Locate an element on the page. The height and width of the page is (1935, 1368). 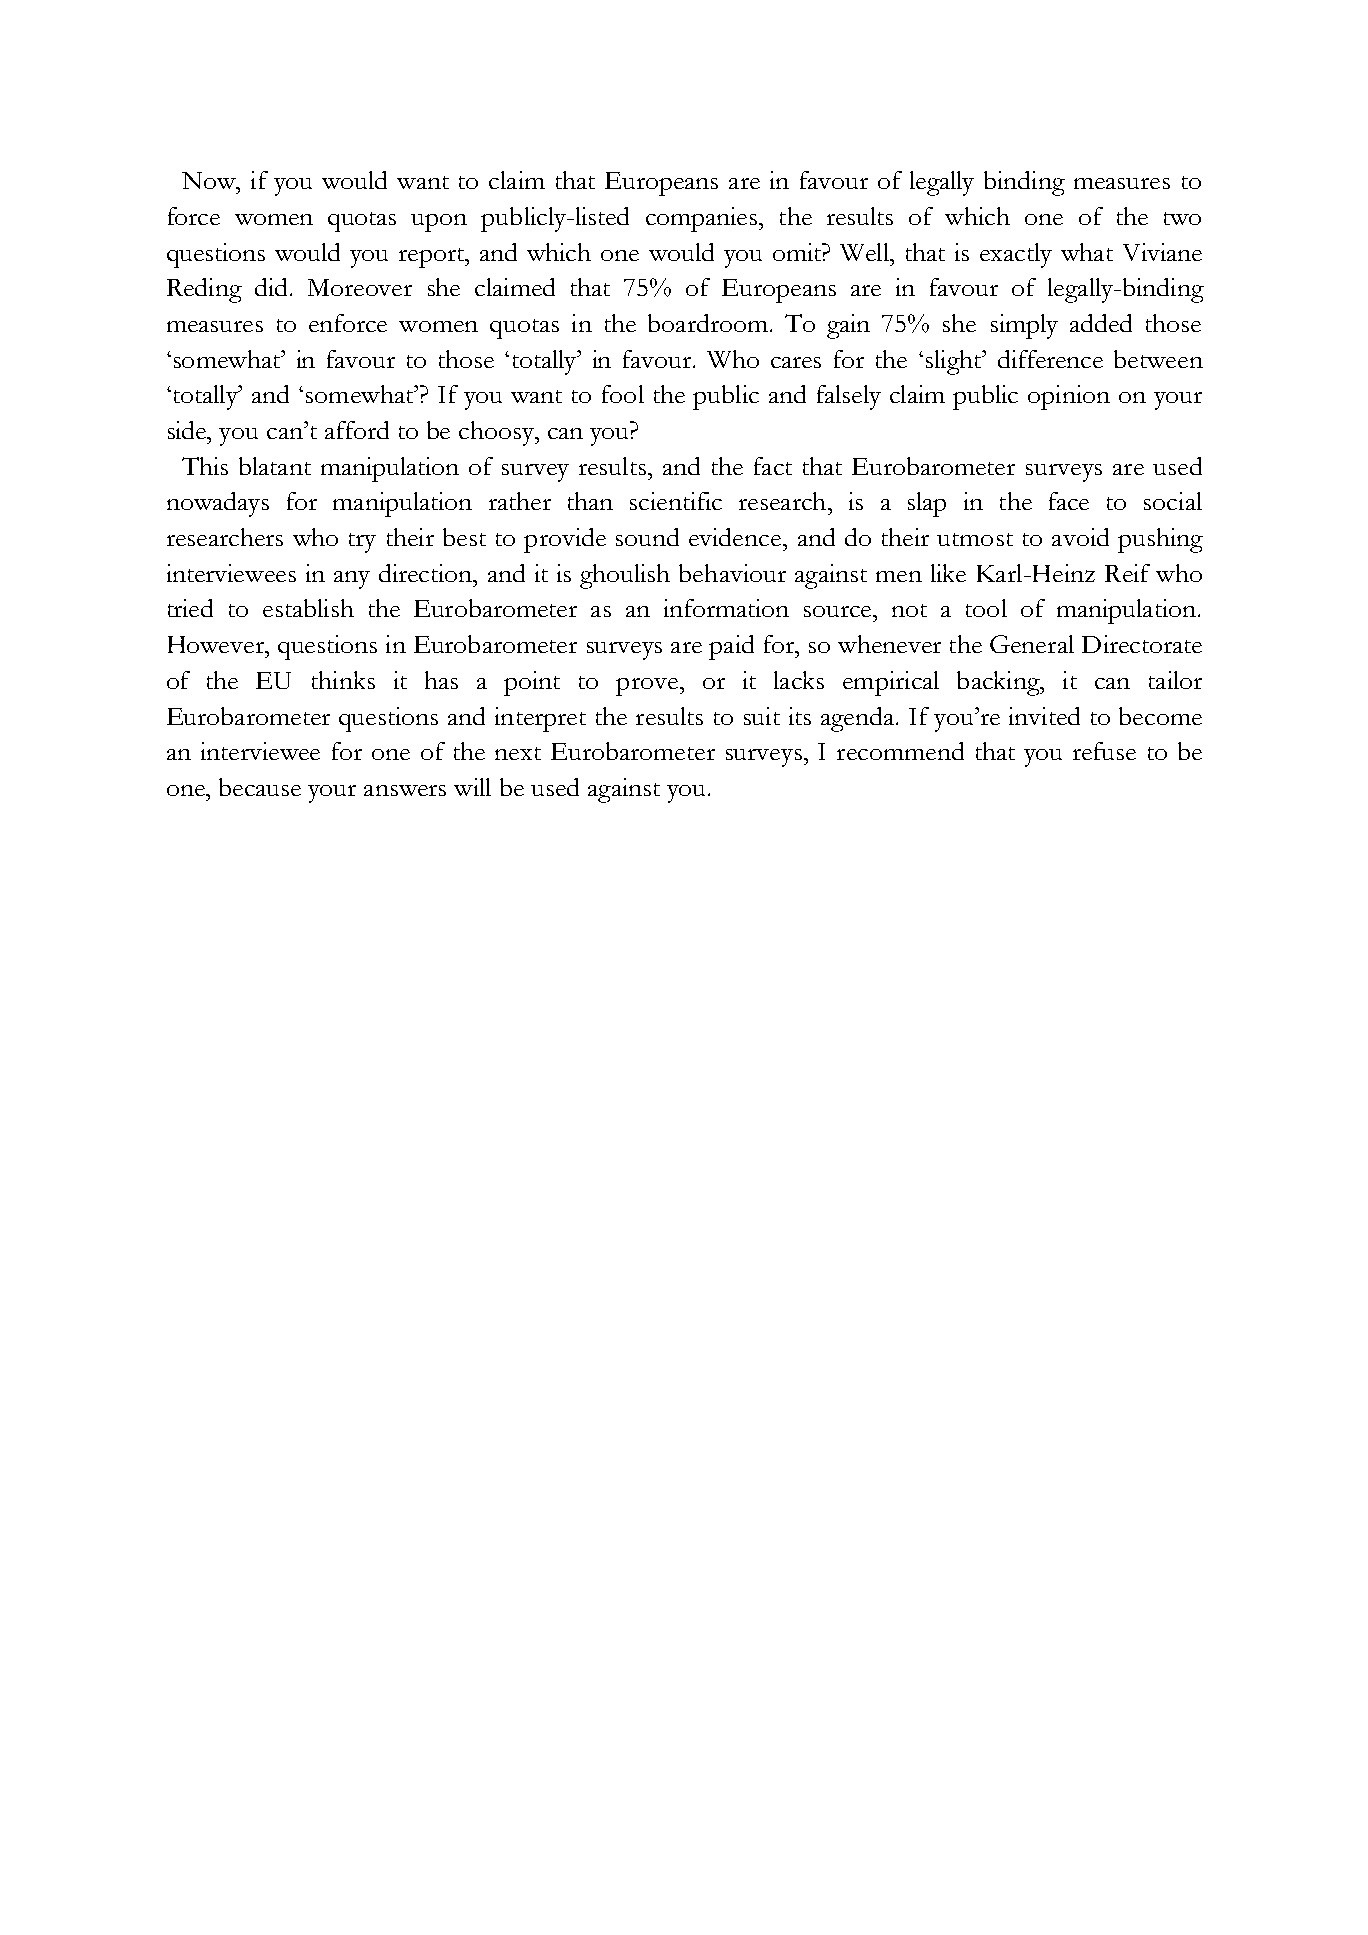
scientific is located at coordinates (676, 501).
